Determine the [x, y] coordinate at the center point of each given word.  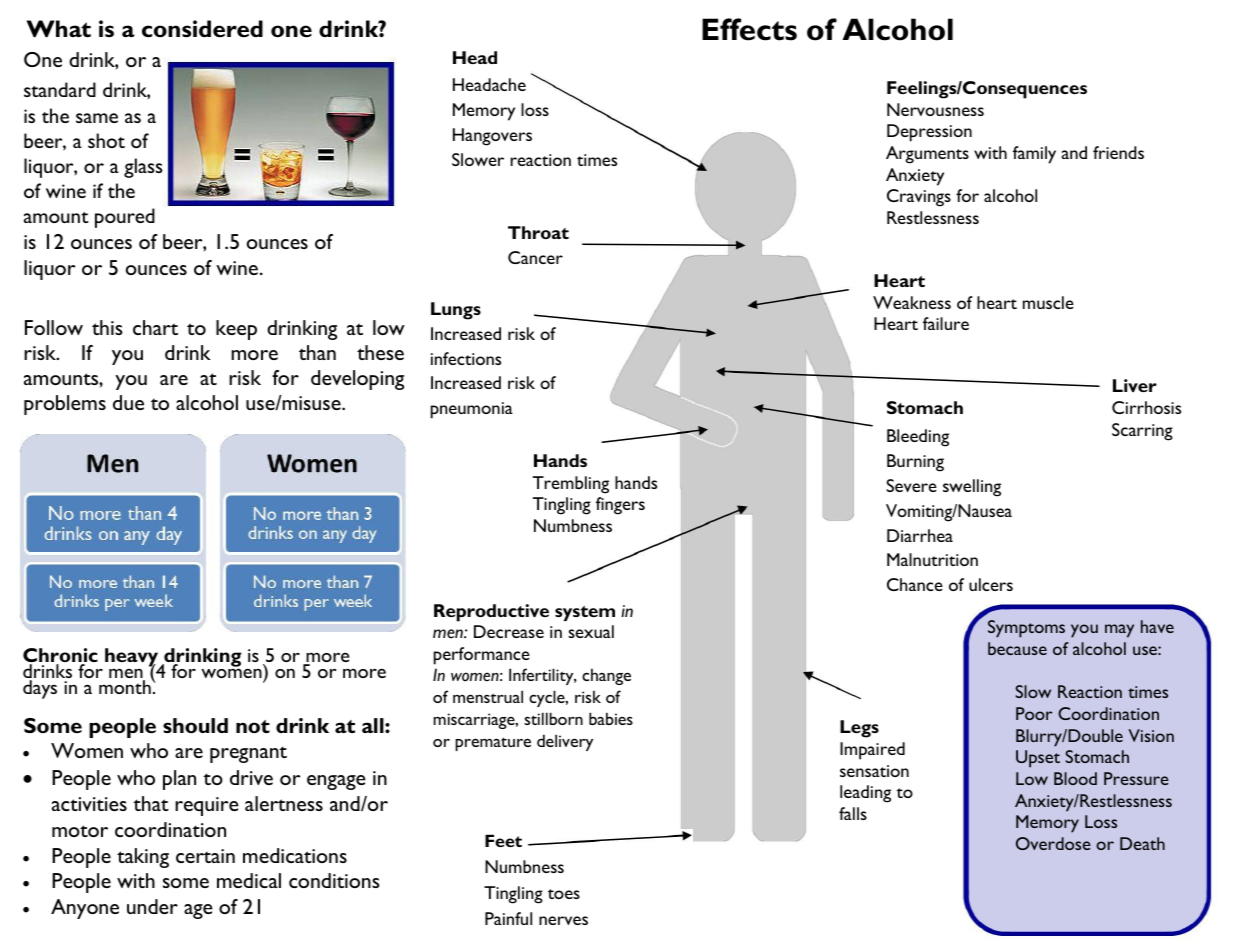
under [152, 906]
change [606, 676]
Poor [1034, 713]
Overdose [1053, 843]
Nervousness [935, 109]
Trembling [571, 485]
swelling [972, 488]
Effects [749, 29]
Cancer [535, 257]
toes [564, 894]
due [128, 402]
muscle [1048, 302]
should [195, 725]
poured [125, 218]
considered [202, 29]
